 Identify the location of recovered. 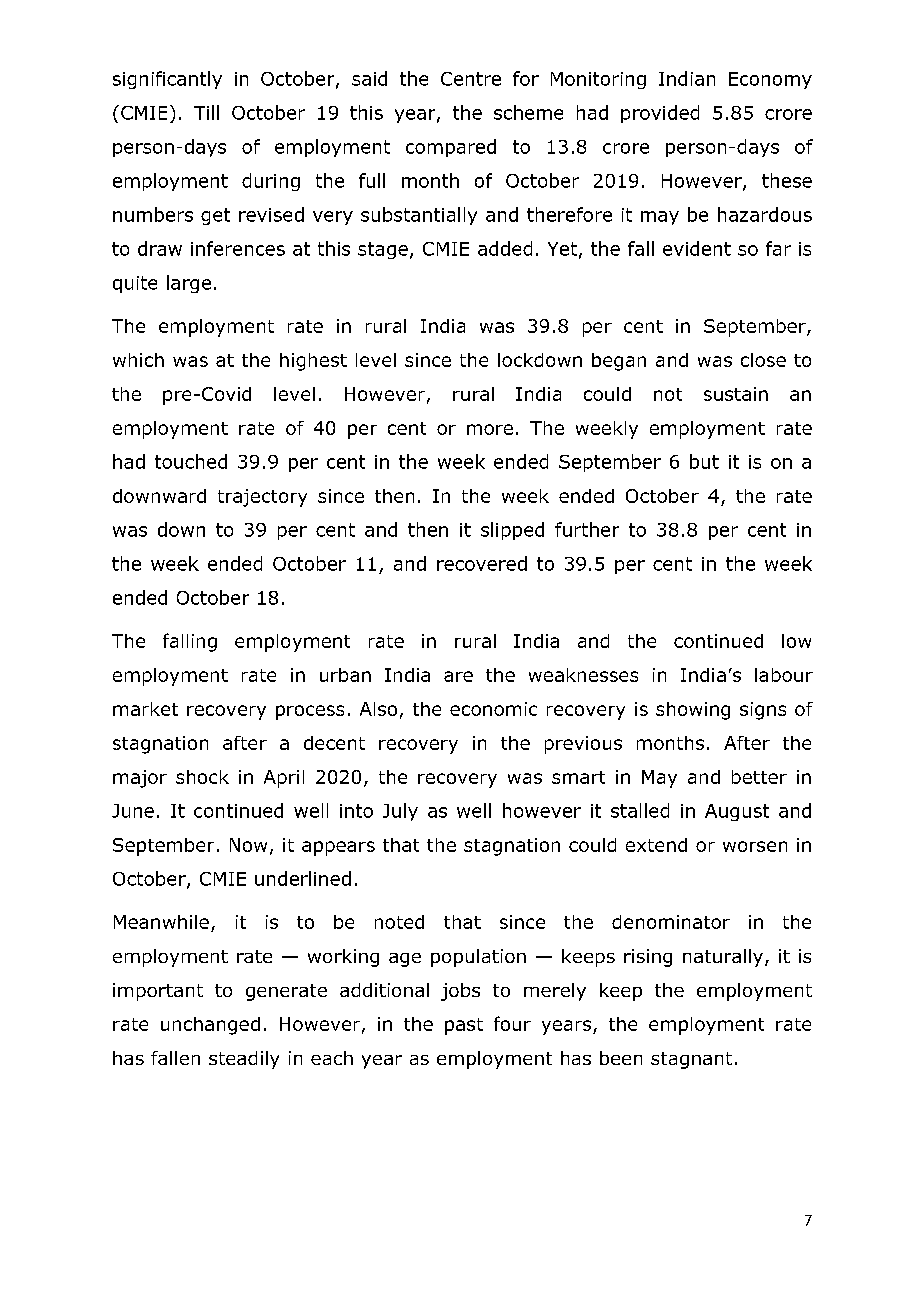
(482, 563).
